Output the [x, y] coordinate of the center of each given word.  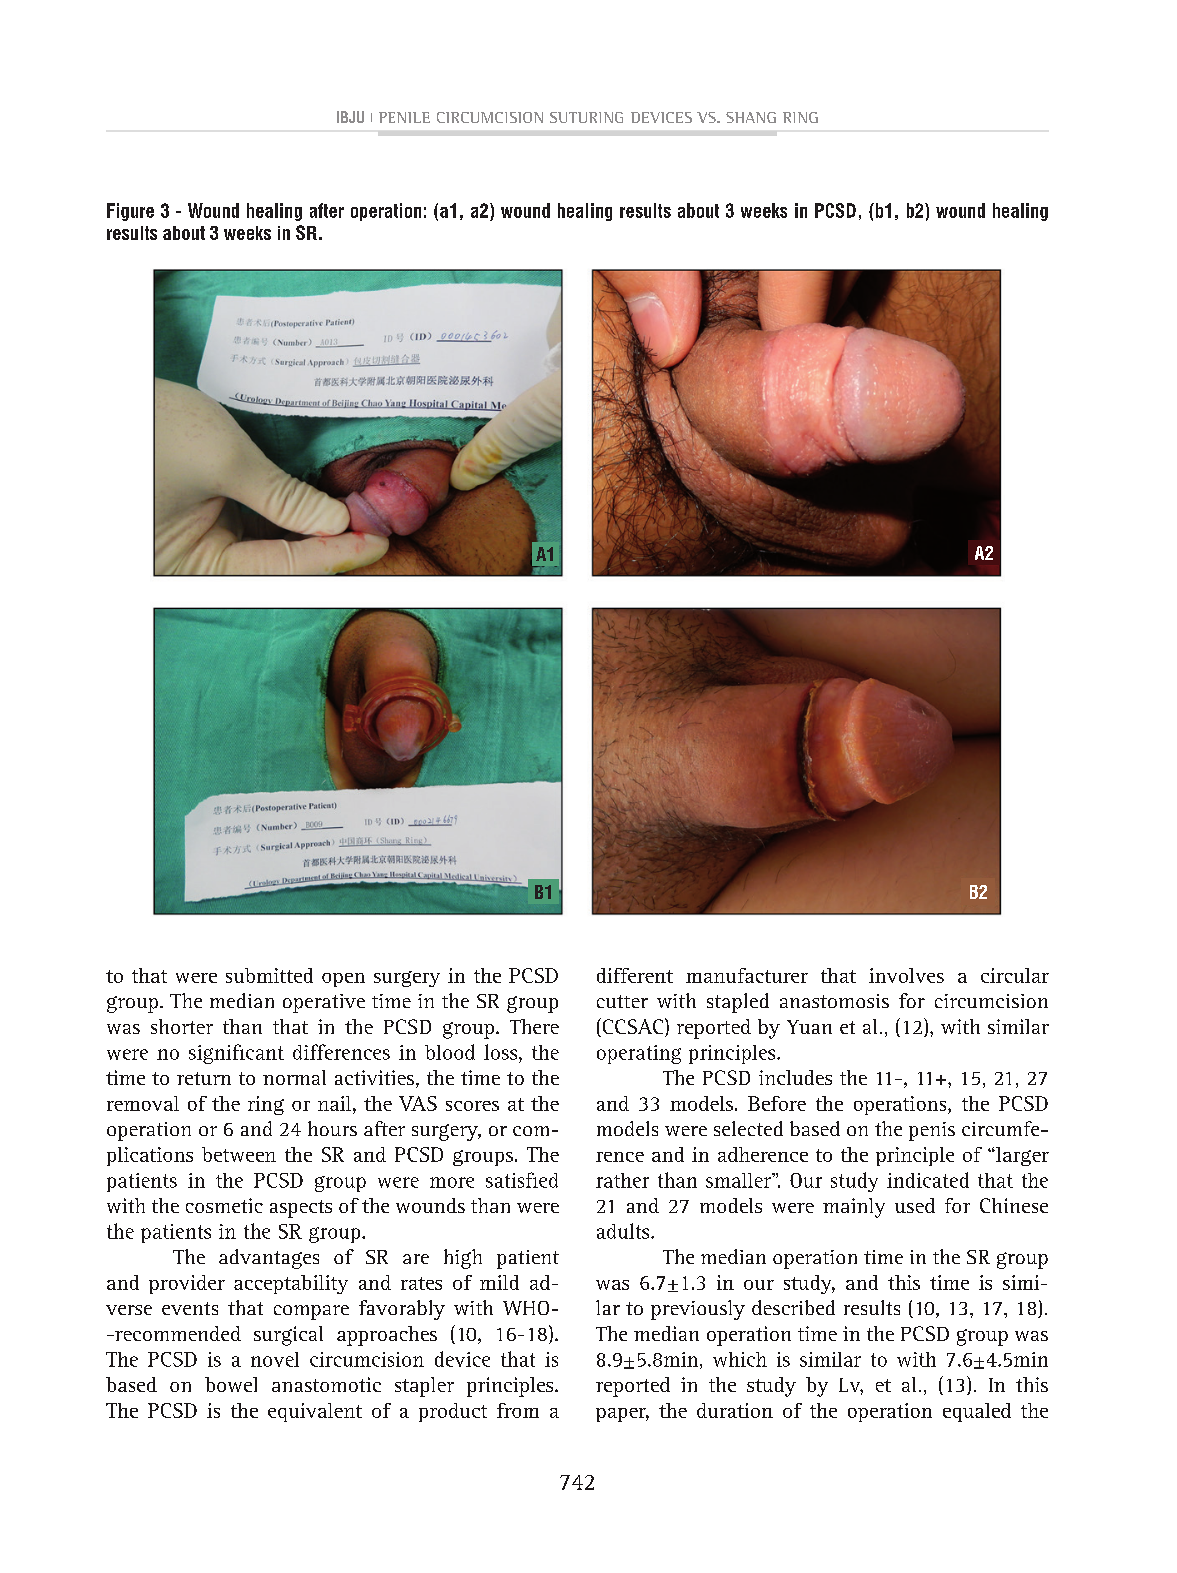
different [635, 975]
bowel [231, 1384]
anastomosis [834, 1001]
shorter [182, 1026]
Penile [404, 117]
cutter [622, 1001]
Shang [751, 117]
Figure [130, 212]
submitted [269, 975]
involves [906, 975]
